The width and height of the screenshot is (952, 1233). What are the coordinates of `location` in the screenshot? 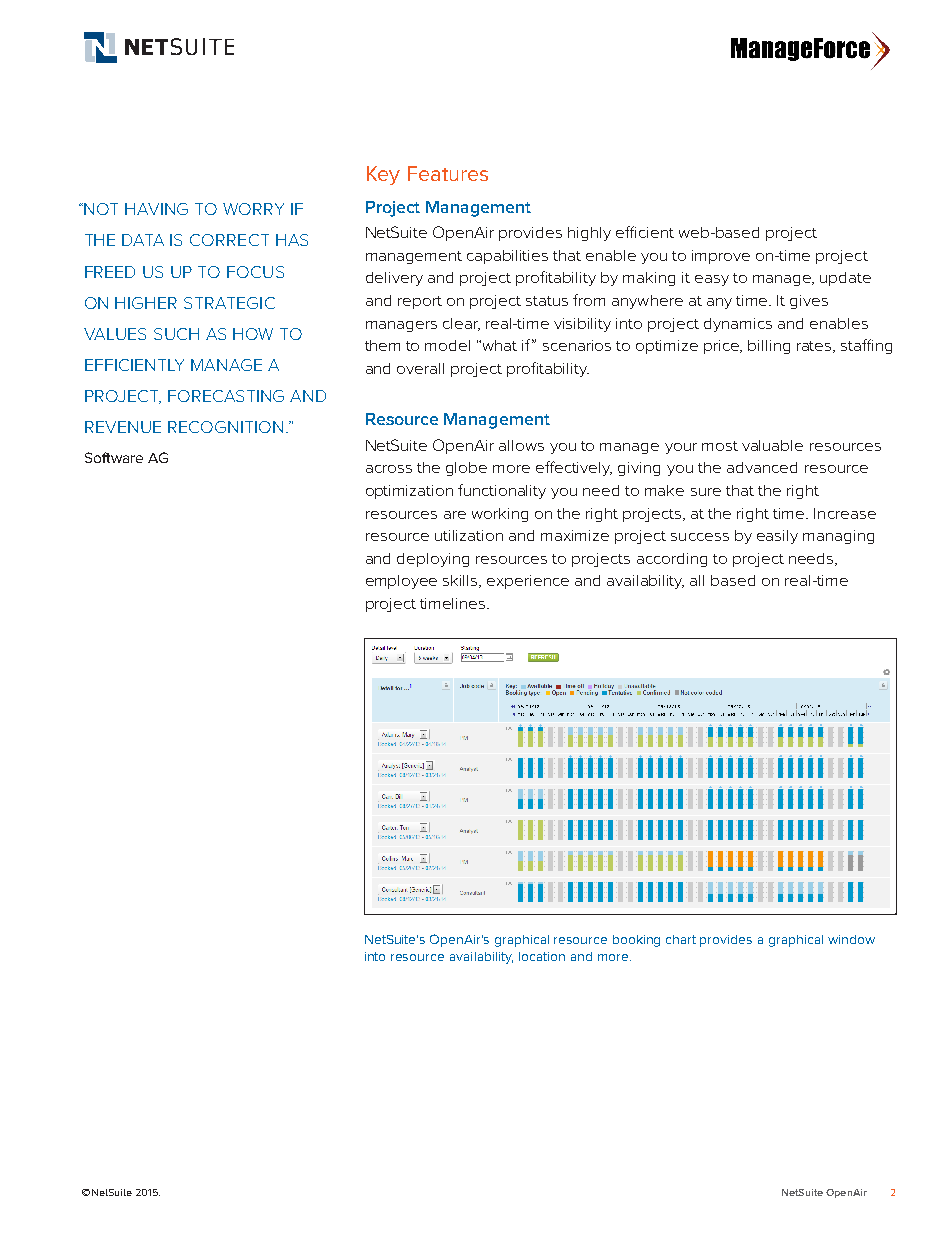 It's located at (542, 956).
